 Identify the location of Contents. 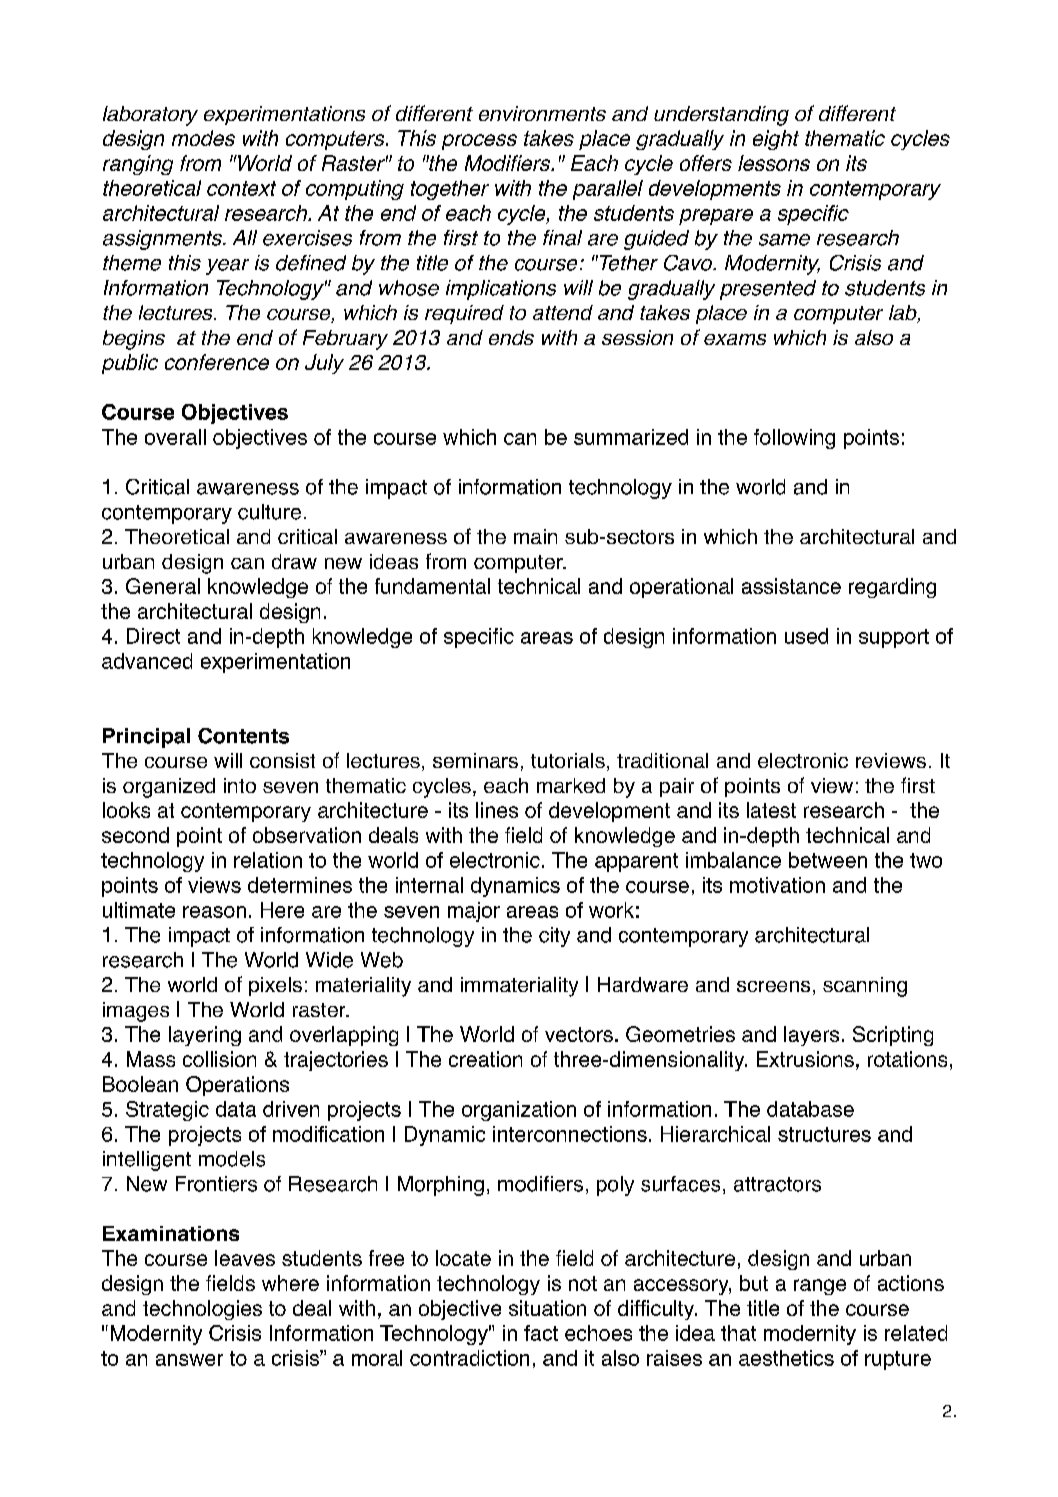
(243, 736).
